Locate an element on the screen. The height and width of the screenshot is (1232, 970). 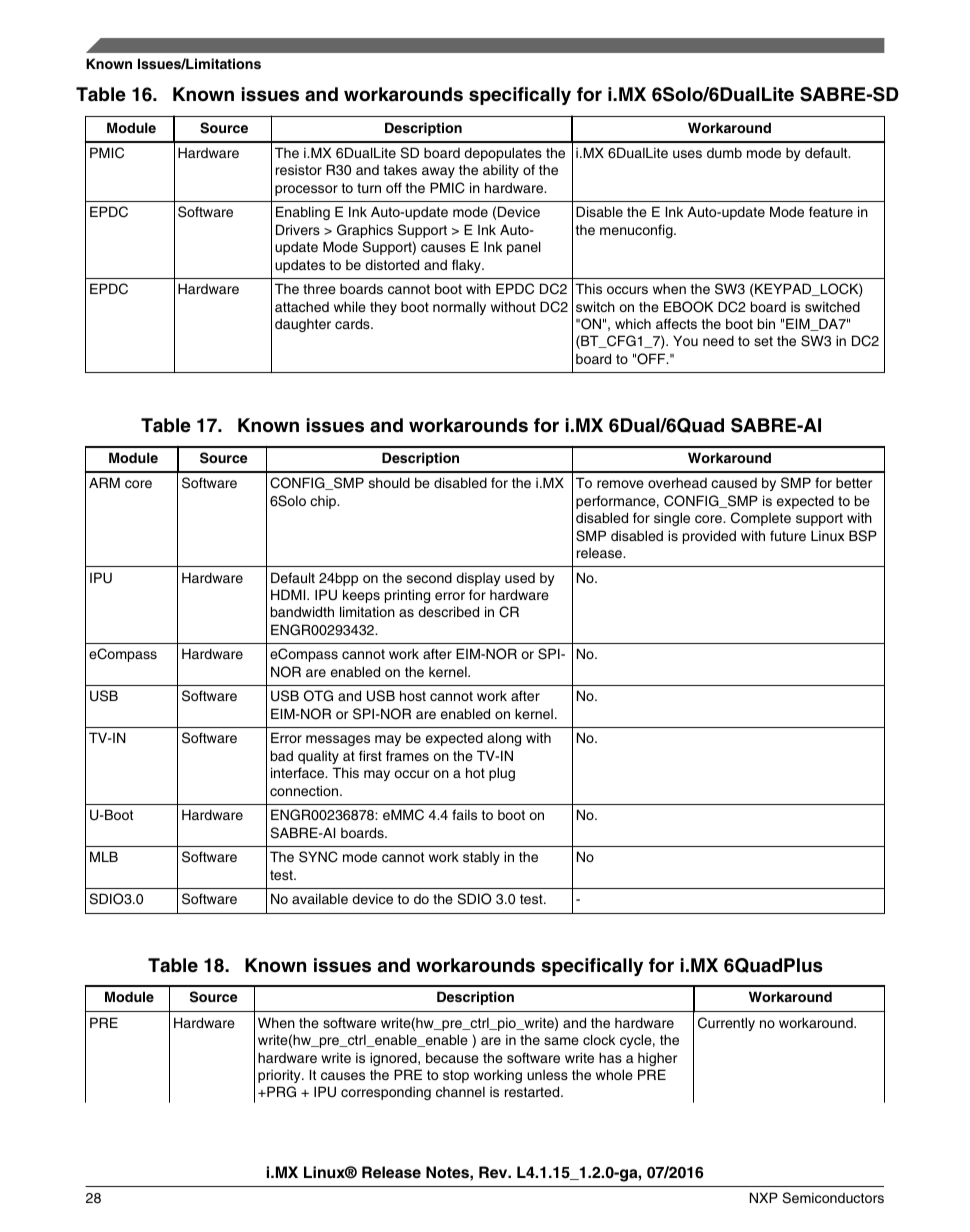
set is located at coordinates (763, 341).
